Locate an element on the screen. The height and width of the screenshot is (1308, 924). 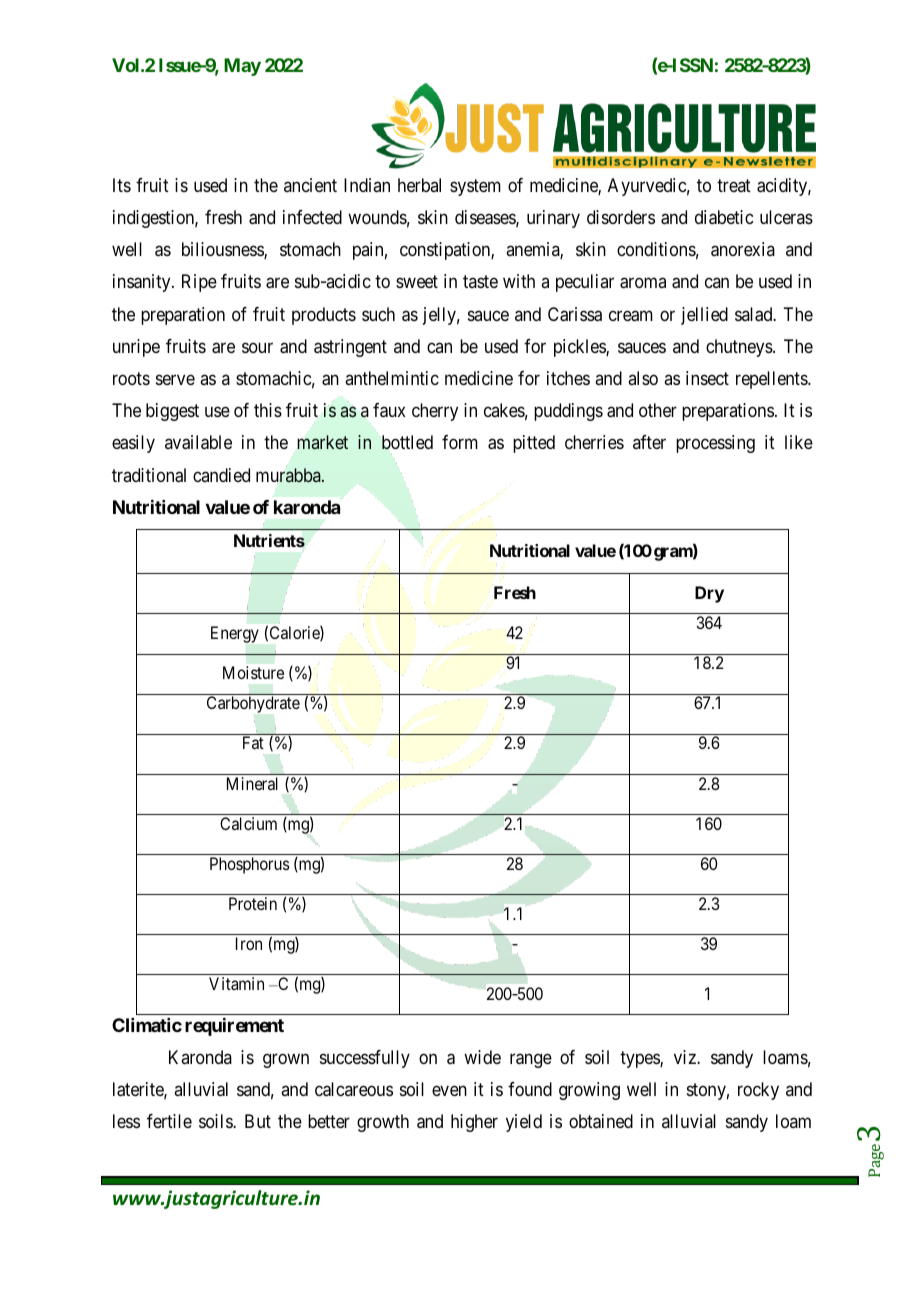
treat is located at coordinates (734, 185).
